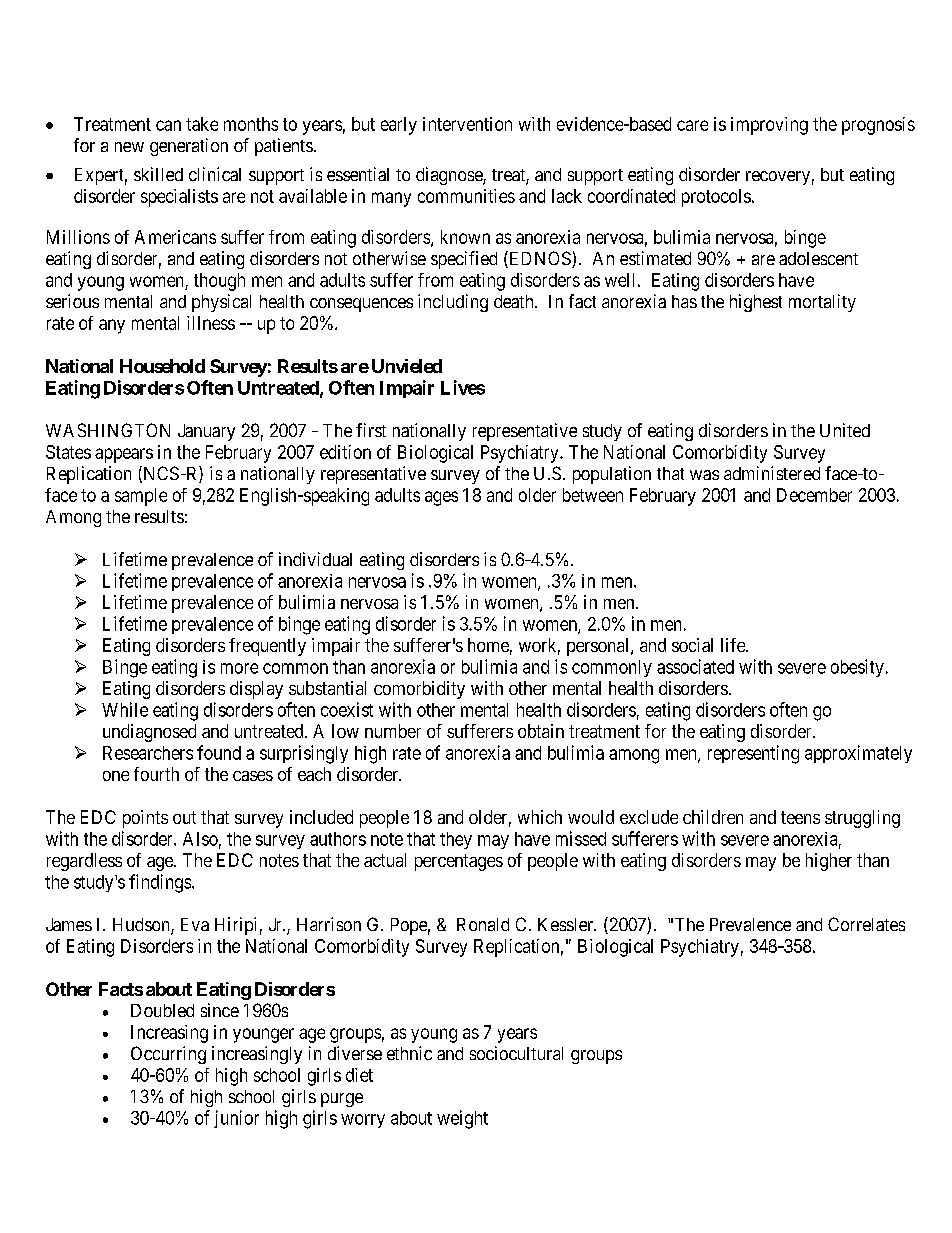 Image resolution: width=952 pixels, height=1233 pixels. Describe the element at coordinates (124, 455) in the image. I see `appears` at that location.
